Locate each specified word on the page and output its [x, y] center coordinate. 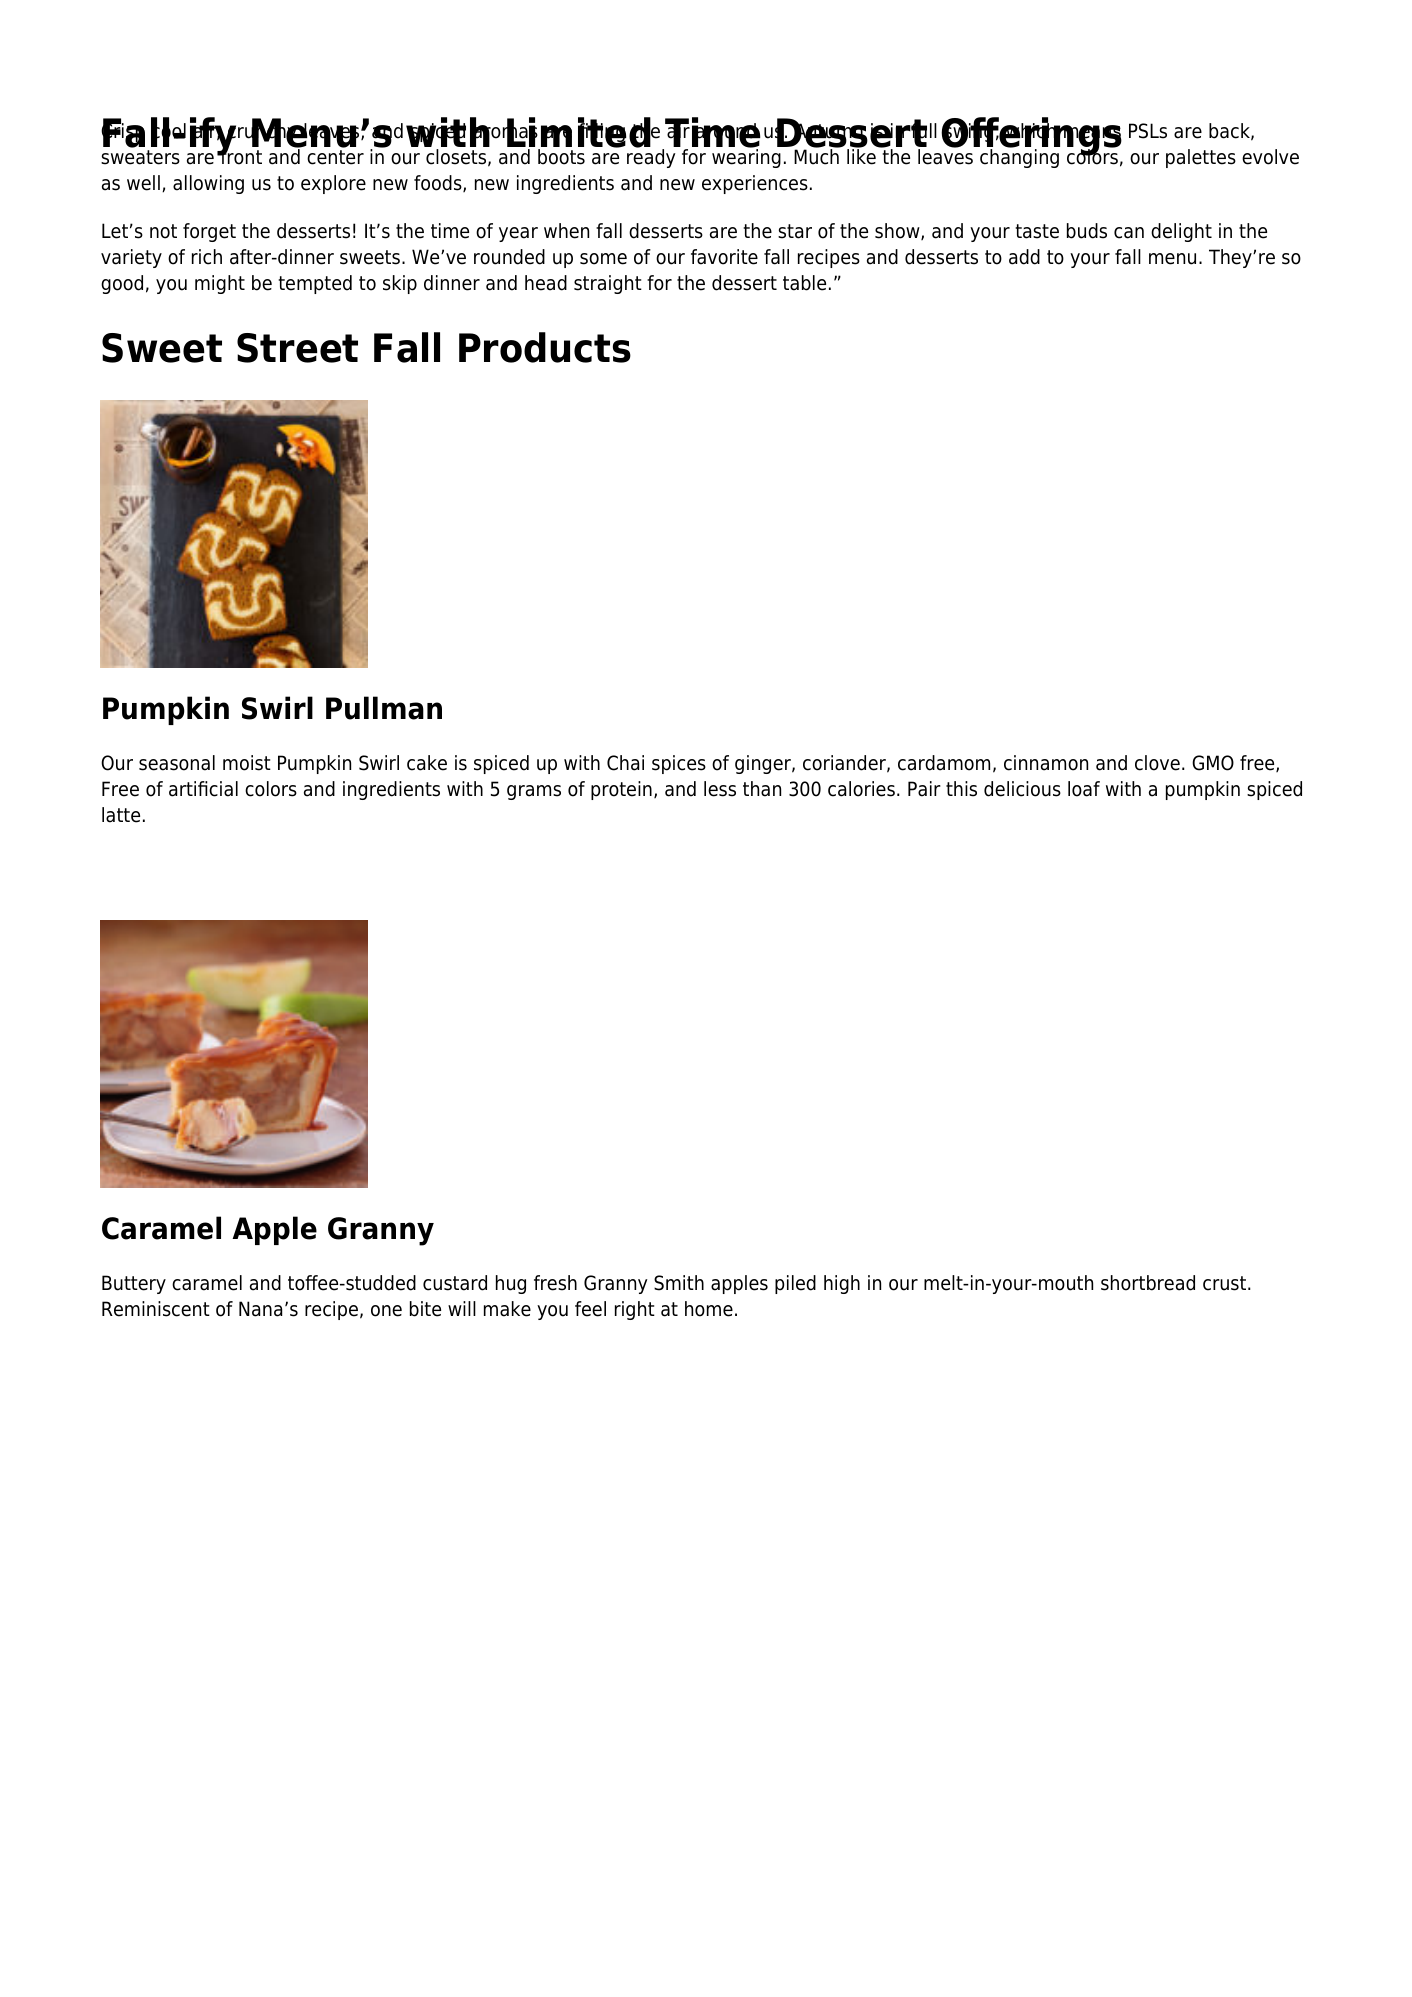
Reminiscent [156, 1309]
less [720, 789]
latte [121, 815]
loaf [1084, 789]
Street [297, 348]
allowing [208, 184]
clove [1157, 763]
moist [247, 763]
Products [545, 347]
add [1024, 257]
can [1129, 233]
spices [679, 764]
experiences [755, 184]
